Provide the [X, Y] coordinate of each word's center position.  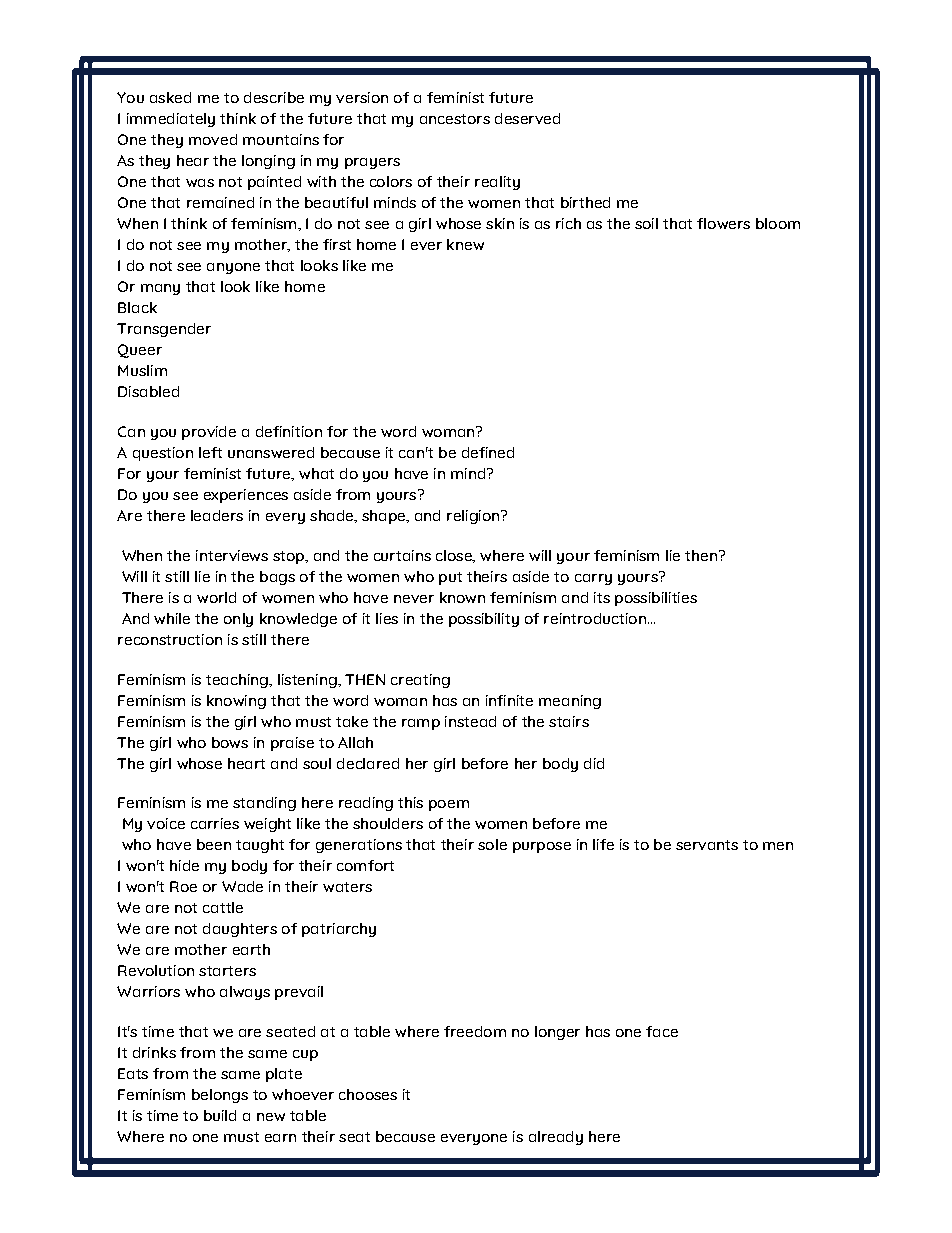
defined [488, 452]
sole [492, 844]
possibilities [656, 599]
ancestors [455, 119]
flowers [723, 223]
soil [646, 223]
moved [213, 139]
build [220, 1115]
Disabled [148, 391]
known [462, 597]
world [216, 597]
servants [707, 845]
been [214, 844]
